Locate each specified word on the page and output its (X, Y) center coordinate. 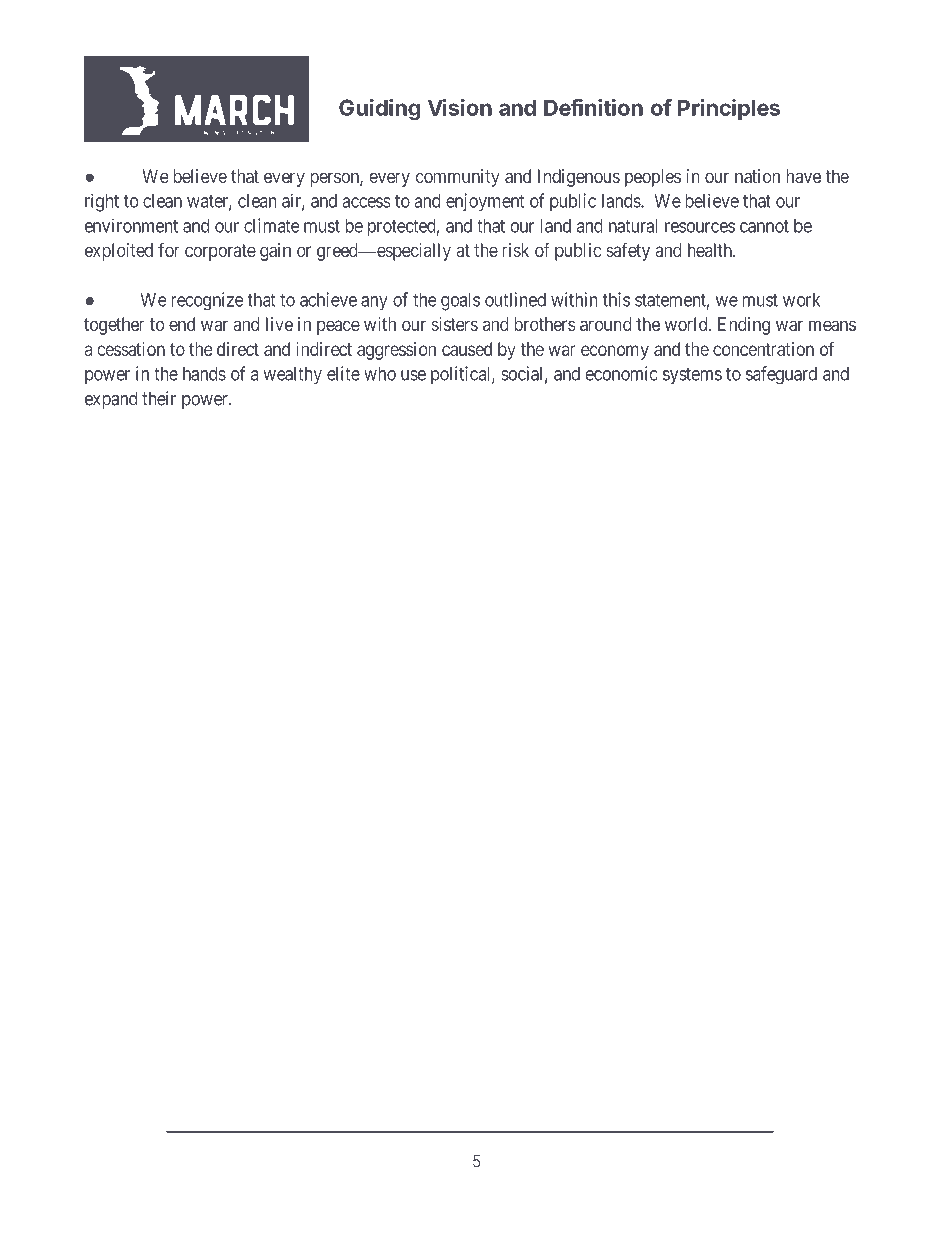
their (159, 398)
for (168, 250)
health (711, 250)
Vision (460, 107)
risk (516, 250)
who (380, 374)
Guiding (379, 110)
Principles (729, 109)
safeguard (781, 375)
